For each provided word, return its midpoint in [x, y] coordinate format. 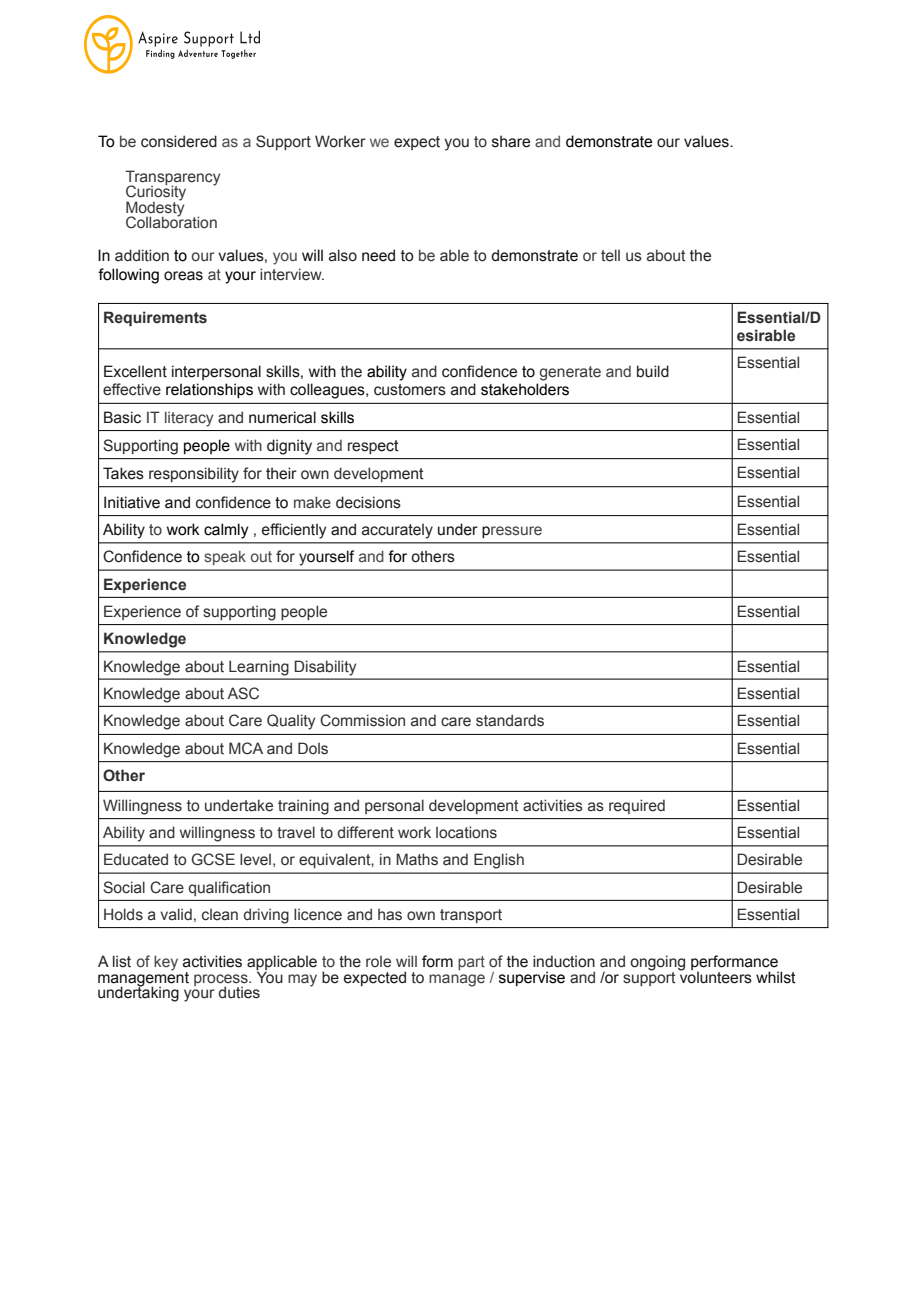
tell [610, 255]
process [222, 981]
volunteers [715, 976]
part [471, 963]
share [511, 141]
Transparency [172, 178]
